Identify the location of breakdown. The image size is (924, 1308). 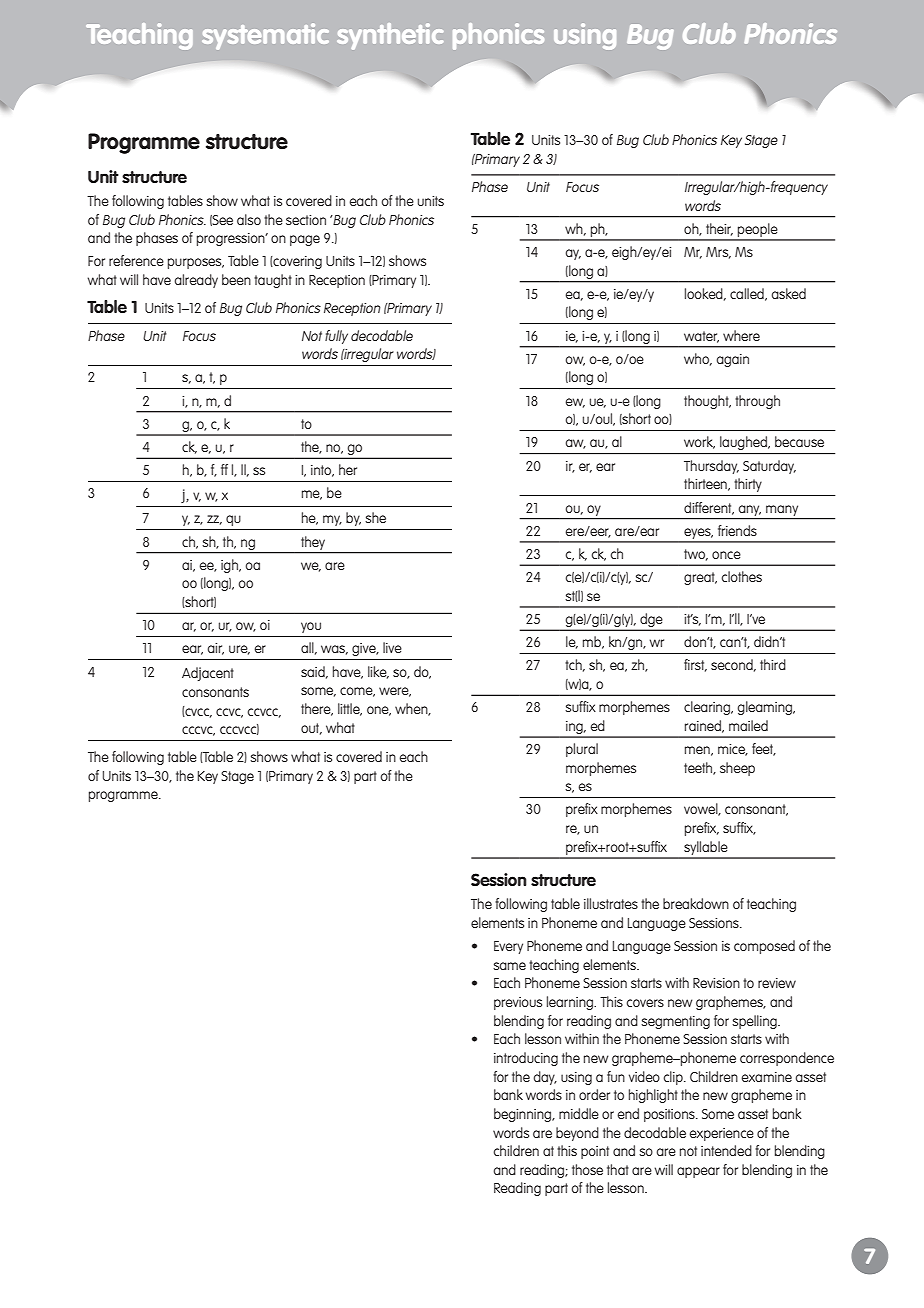
(696, 903).
